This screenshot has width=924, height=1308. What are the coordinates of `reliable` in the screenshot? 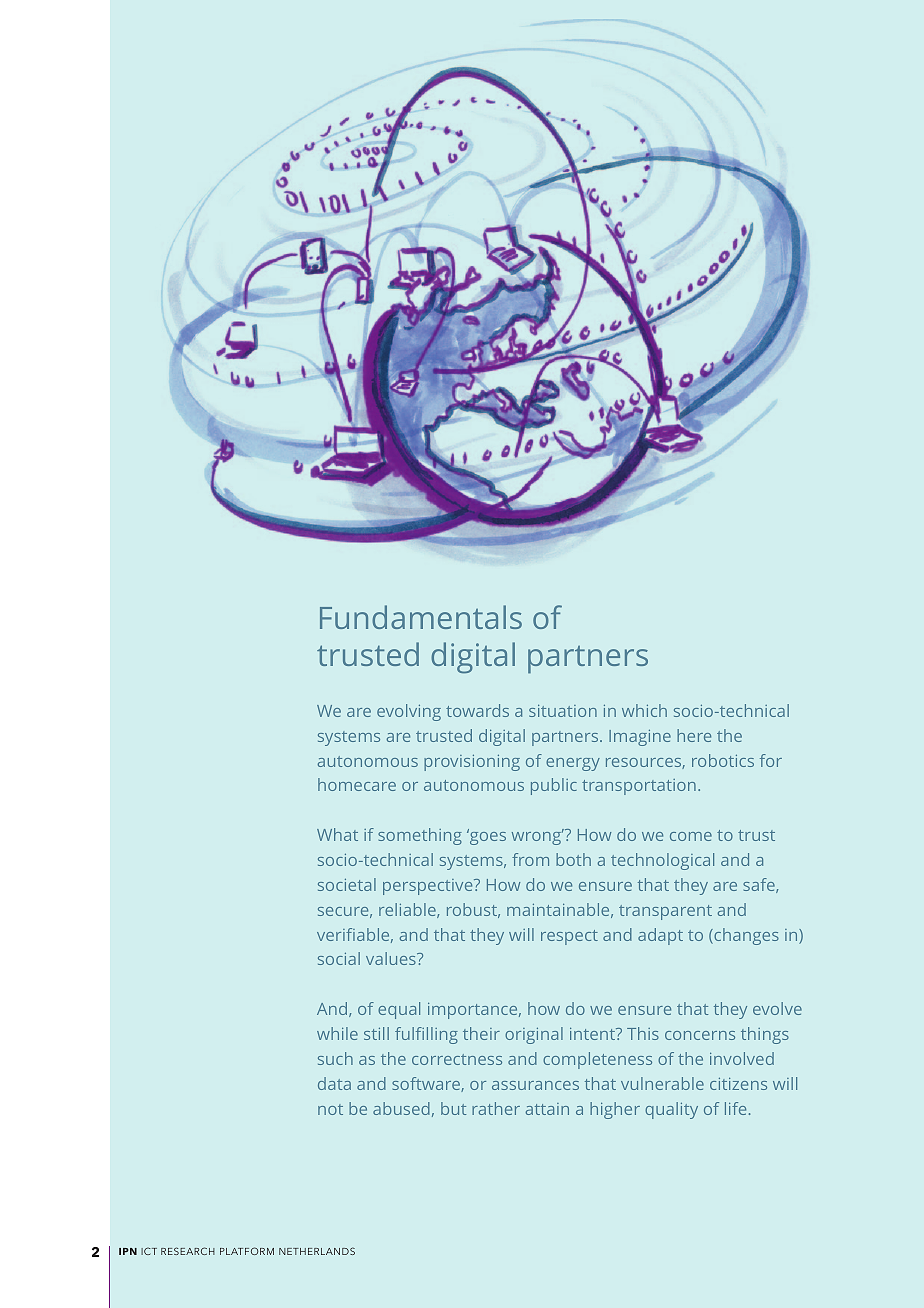 It's located at (408, 910).
